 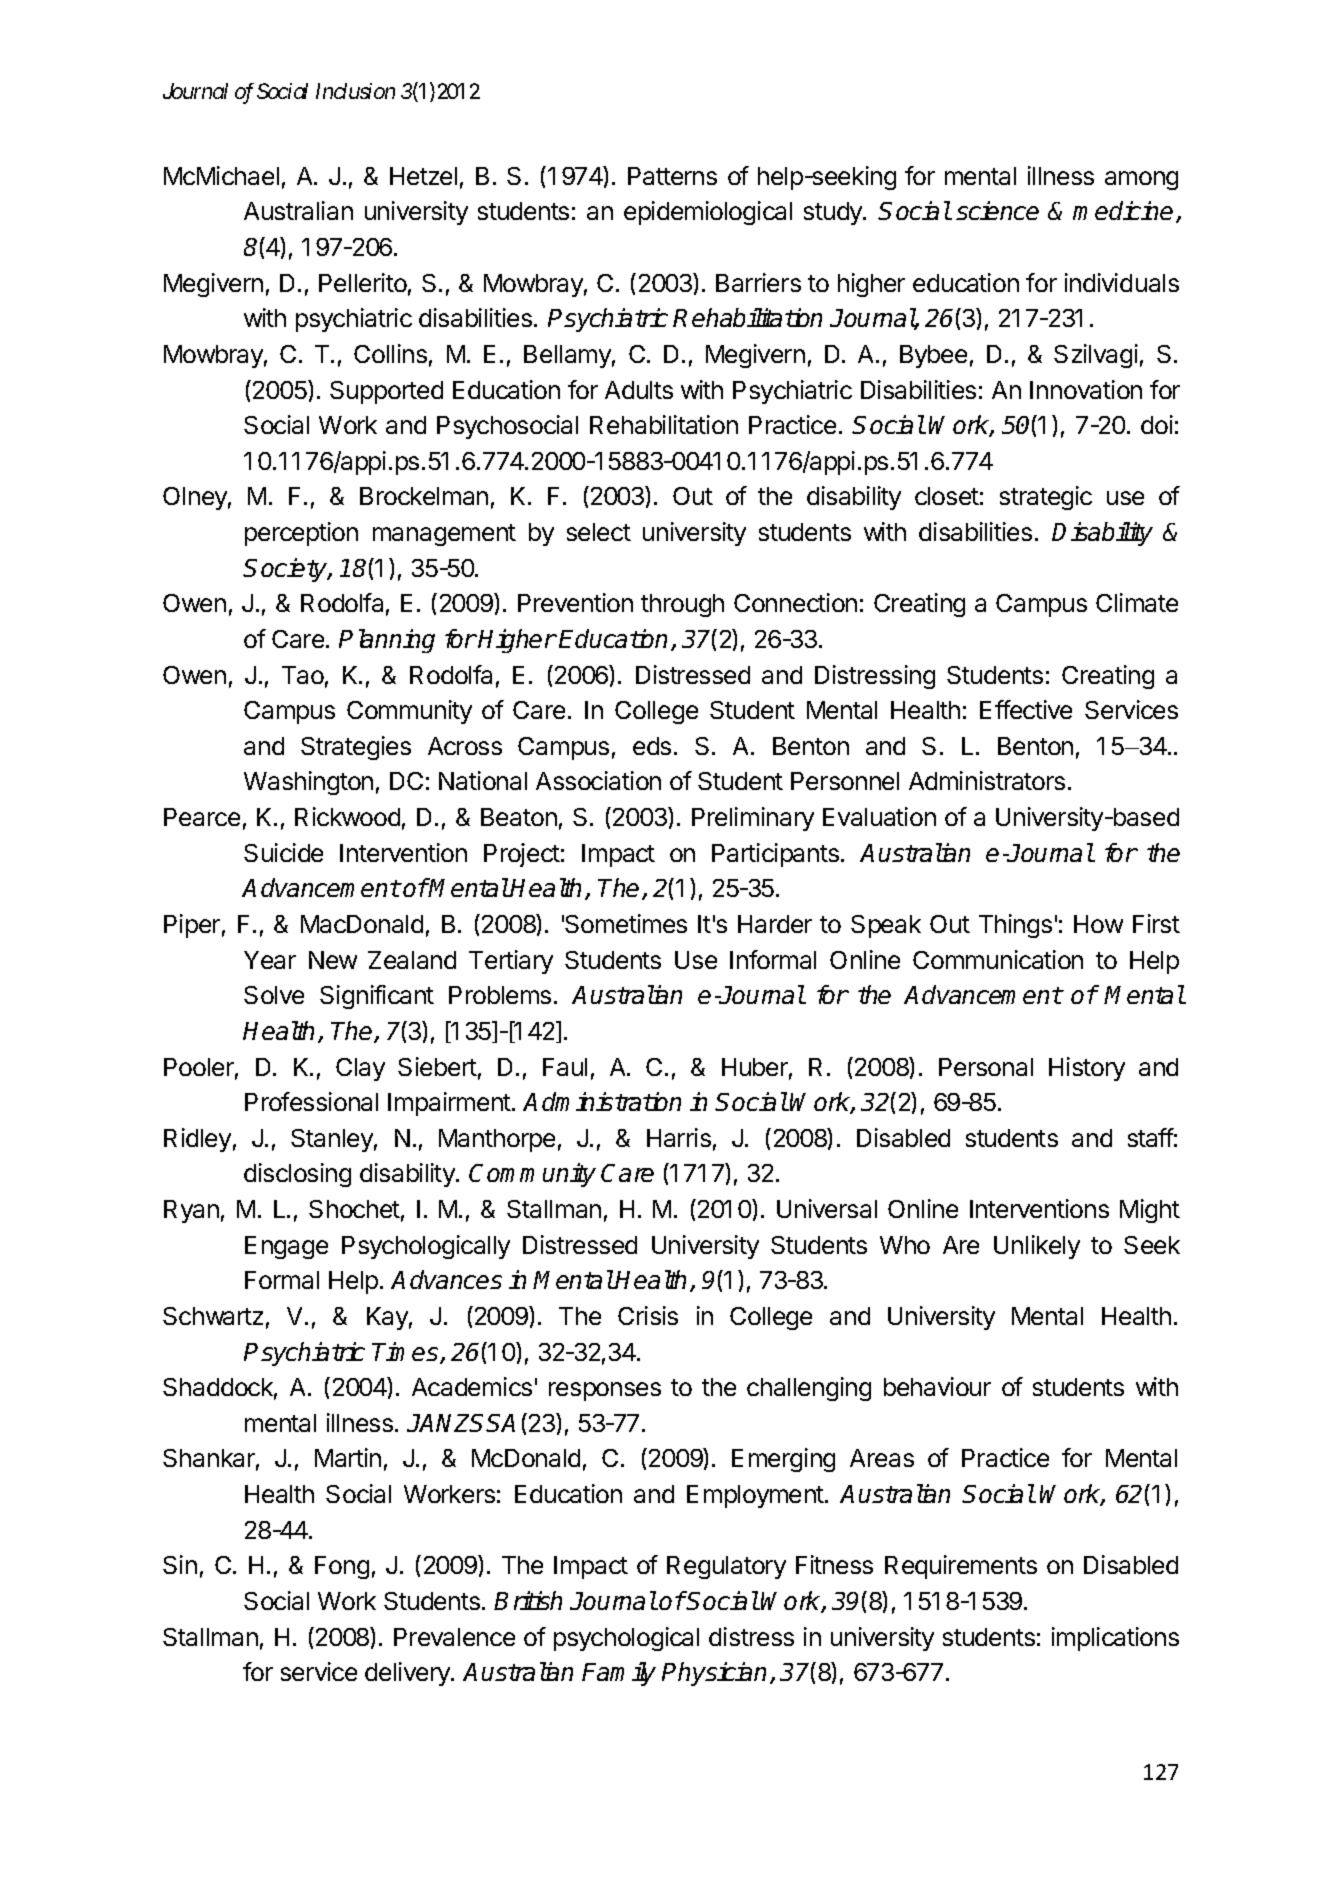 I want to click on Fong, so click(x=342, y=1567).
